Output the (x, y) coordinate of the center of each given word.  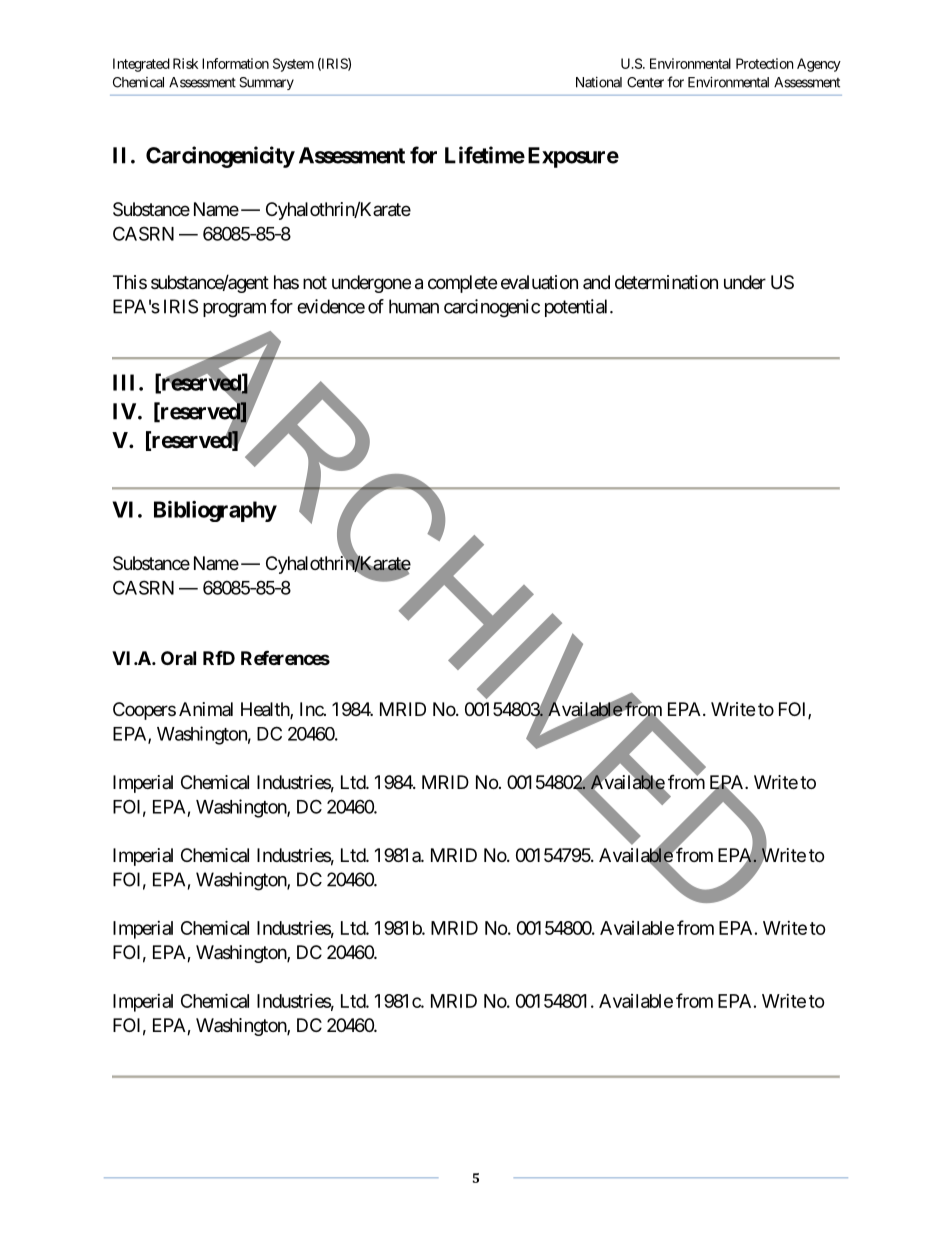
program (234, 310)
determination (666, 282)
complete (462, 284)
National (599, 82)
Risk (185, 63)
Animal (206, 709)
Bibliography (215, 511)
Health (266, 710)
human (414, 306)
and (596, 282)
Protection (764, 63)
